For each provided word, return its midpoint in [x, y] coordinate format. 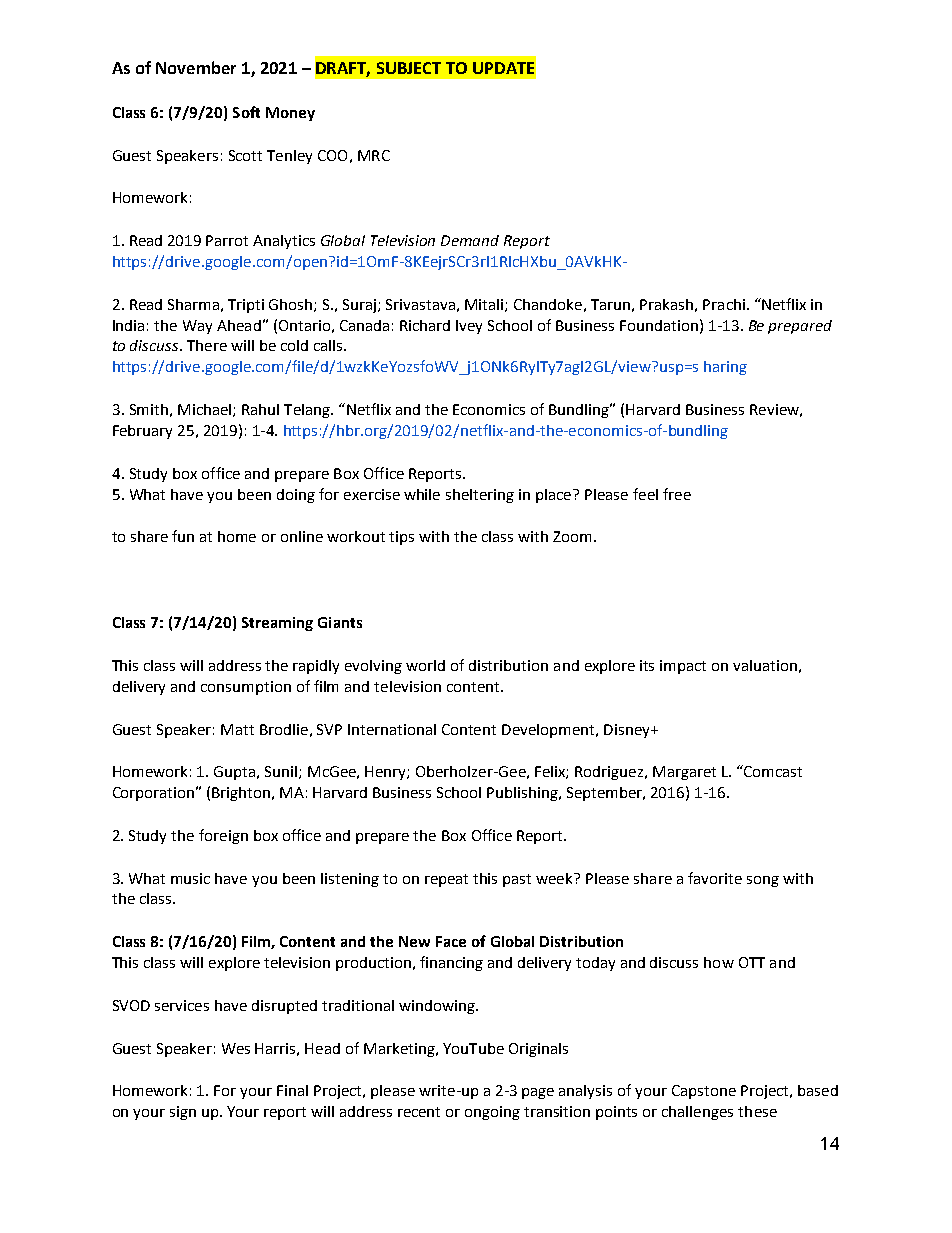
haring [725, 368]
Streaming [277, 624]
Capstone [704, 1092]
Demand [470, 240]
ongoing [492, 1113]
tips [401, 538]
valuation [765, 665]
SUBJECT [409, 68]
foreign [223, 836]
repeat [446, 880]
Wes [236, 1048]
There [207, 345]
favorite [715, 878]
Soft [246, 112]
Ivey [469, 327]
